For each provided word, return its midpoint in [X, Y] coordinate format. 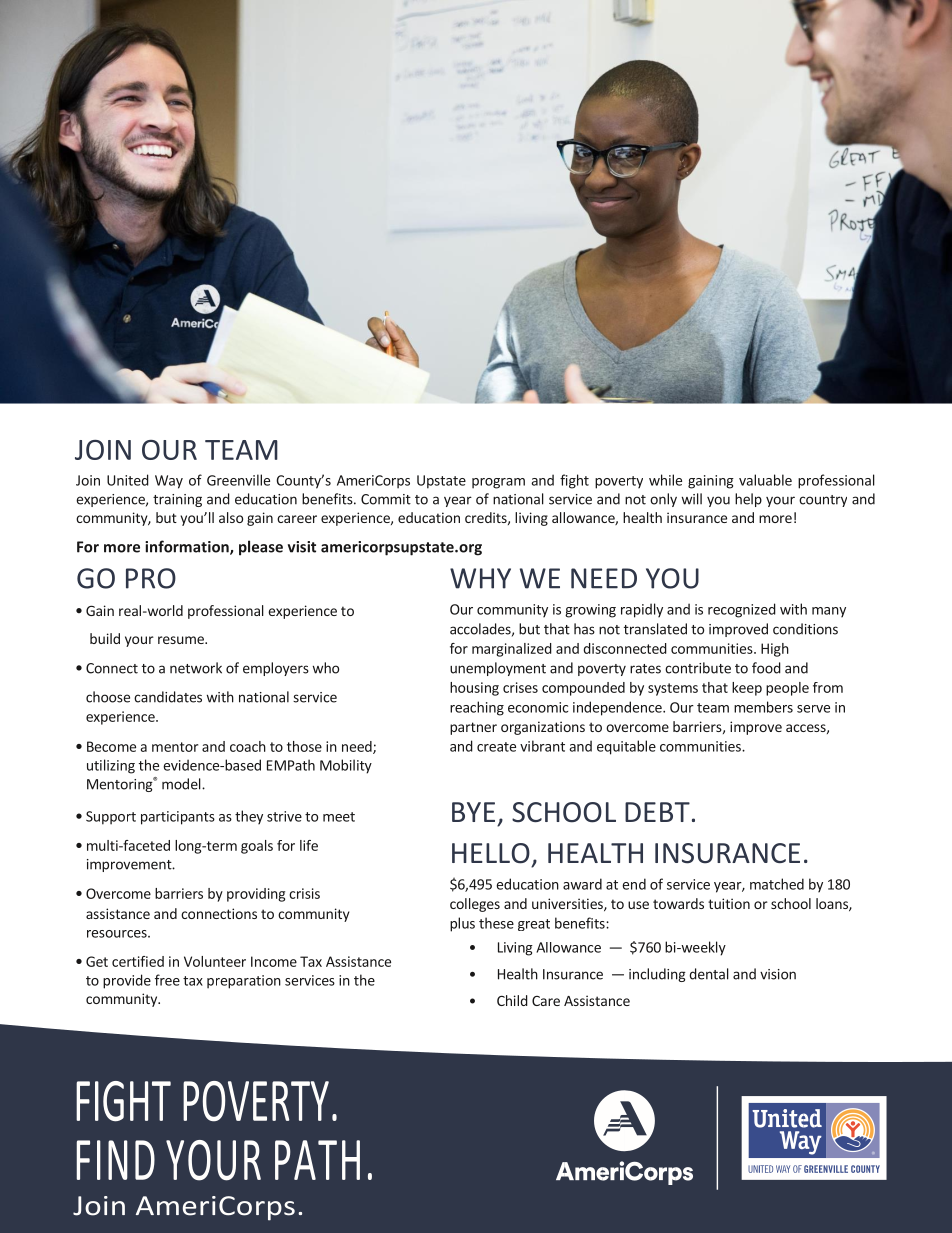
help [748, 500]
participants [178, 818]
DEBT [657, 812]
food [766, 668]
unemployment [498, 669]
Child [512, 1000]
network [196, 668]
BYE [473, 812]
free [167, 980]
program [498, 483]
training [177, 500]
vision [778, 974]
